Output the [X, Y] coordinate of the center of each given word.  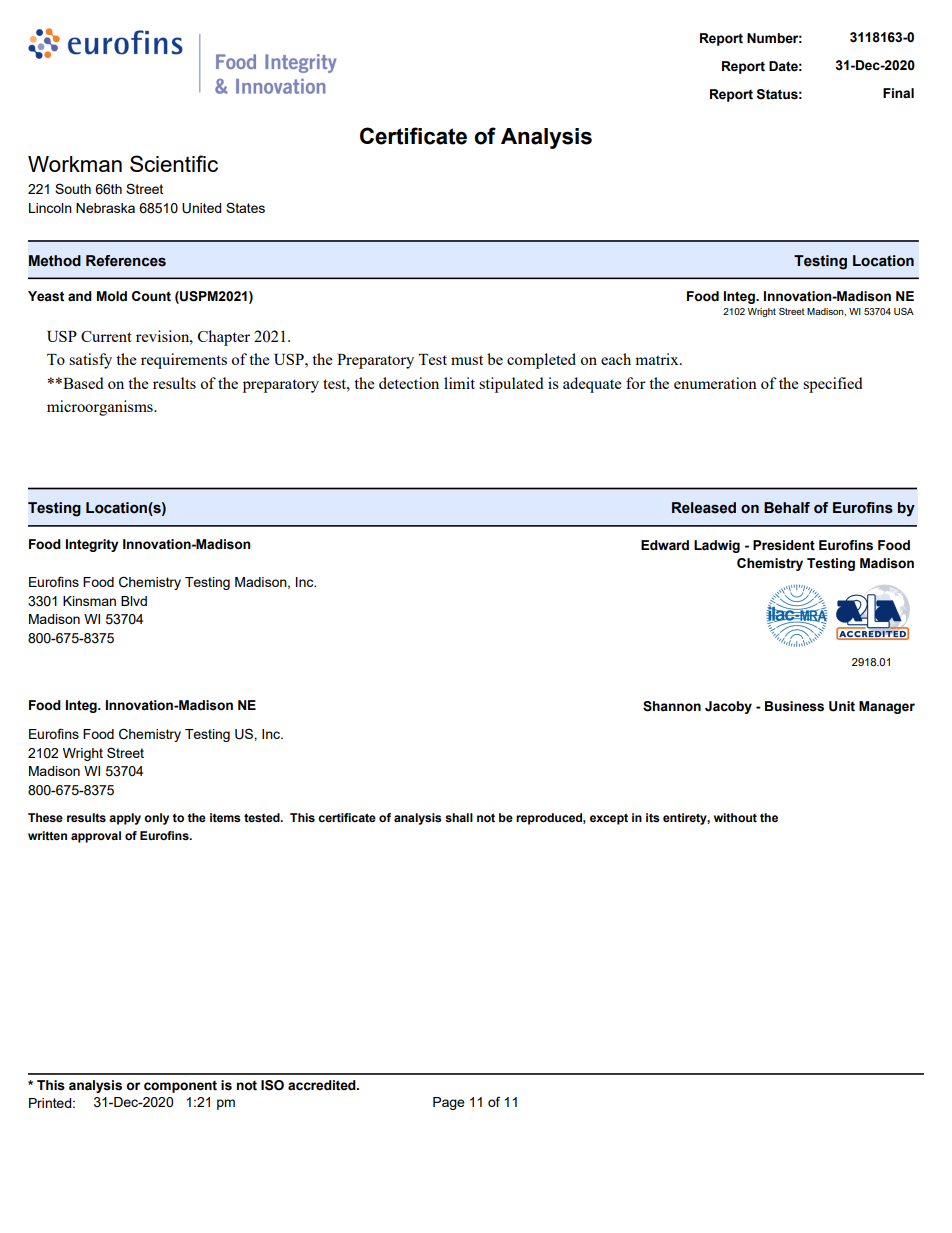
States [245, 207]
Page [449, 1103]
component [180, 1087]
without [735, 817]
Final [898, 93]
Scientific [174, 163]
